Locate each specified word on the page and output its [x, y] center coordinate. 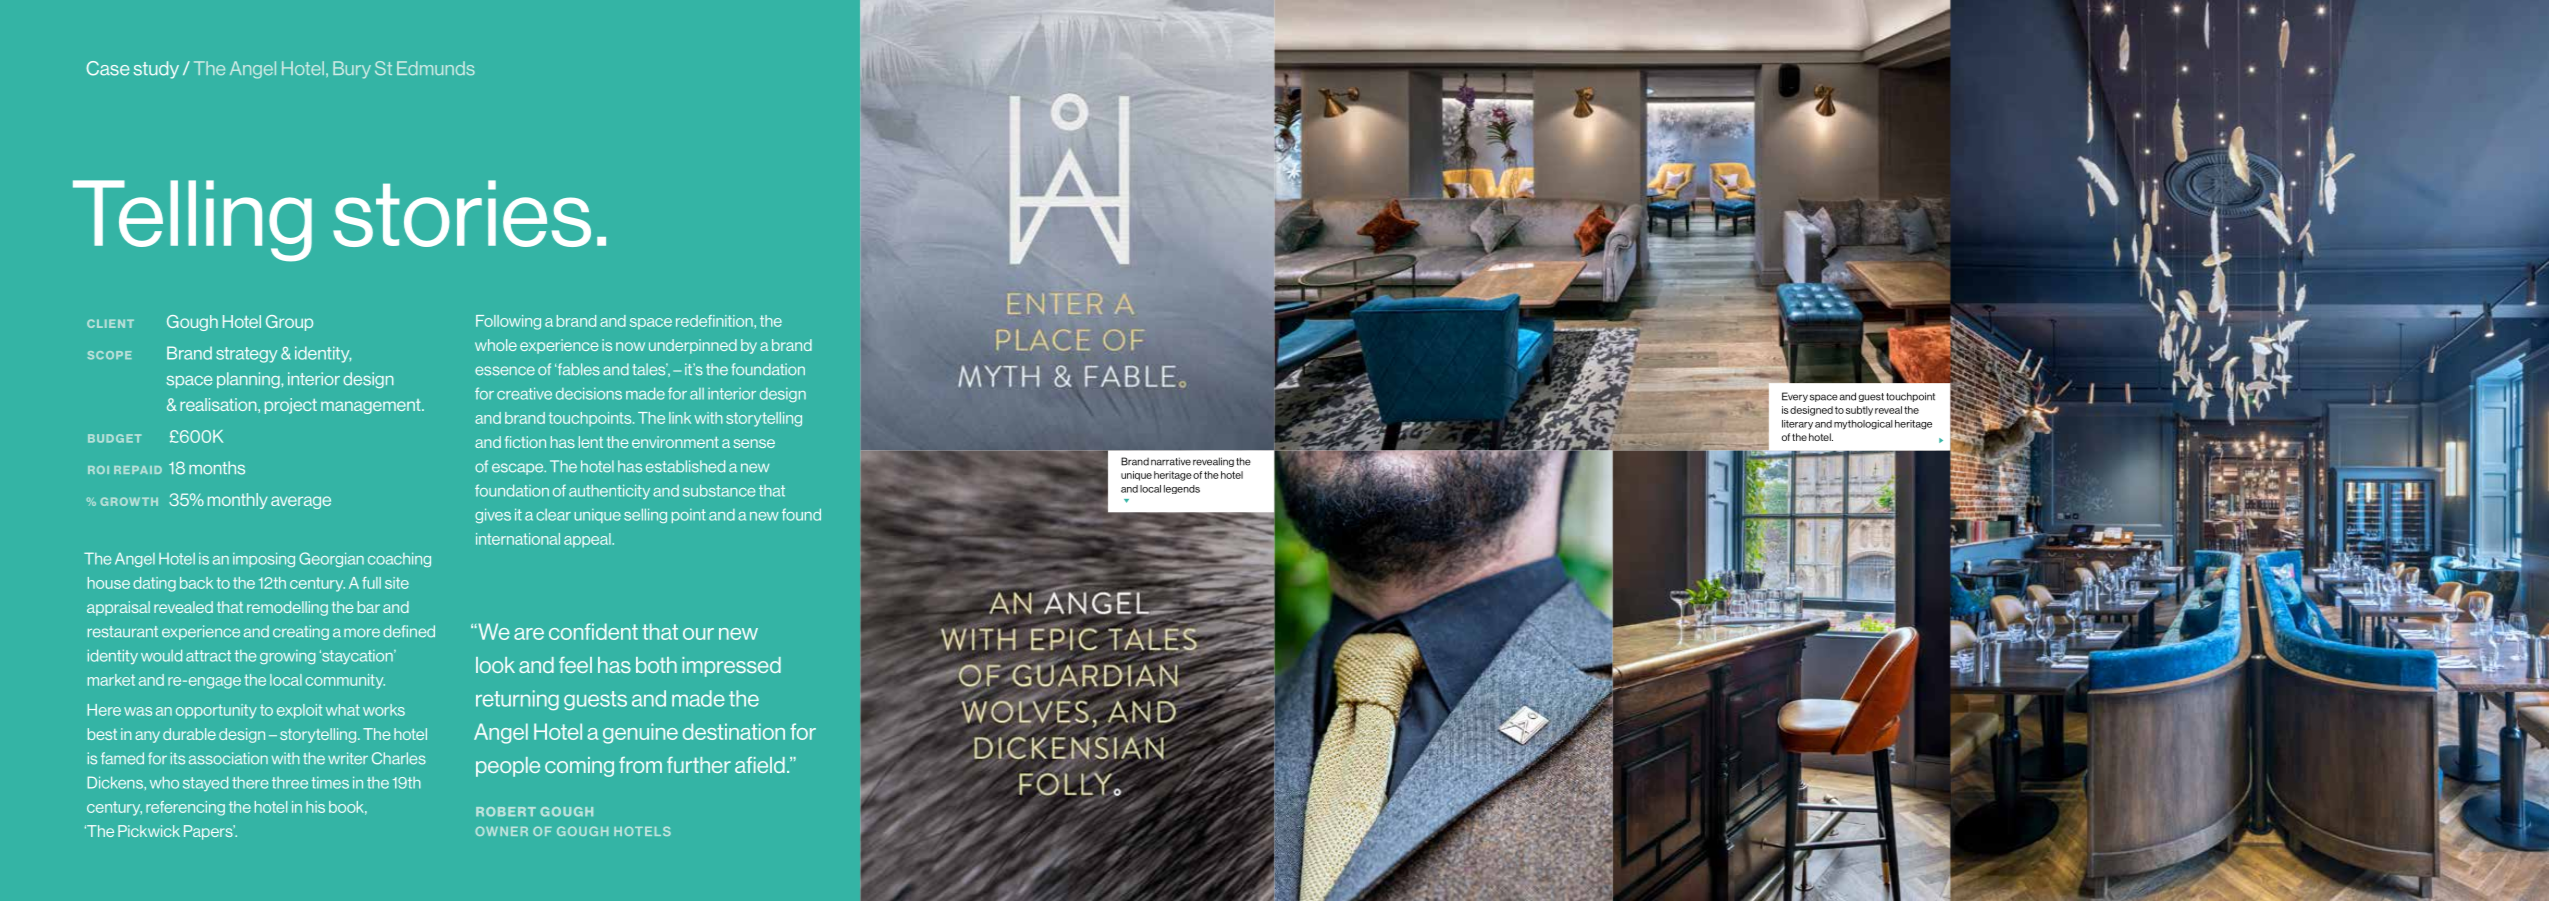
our [698, 634]
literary [1797, 425]
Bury [352, 70]
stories [462, 213]
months [217, 468]
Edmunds [436, 68]
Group [289, 323]
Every [1795, 397]
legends [1182, 489]
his [315, 807]
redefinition [715, 321]
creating [301, 632]
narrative [1171, 461]
